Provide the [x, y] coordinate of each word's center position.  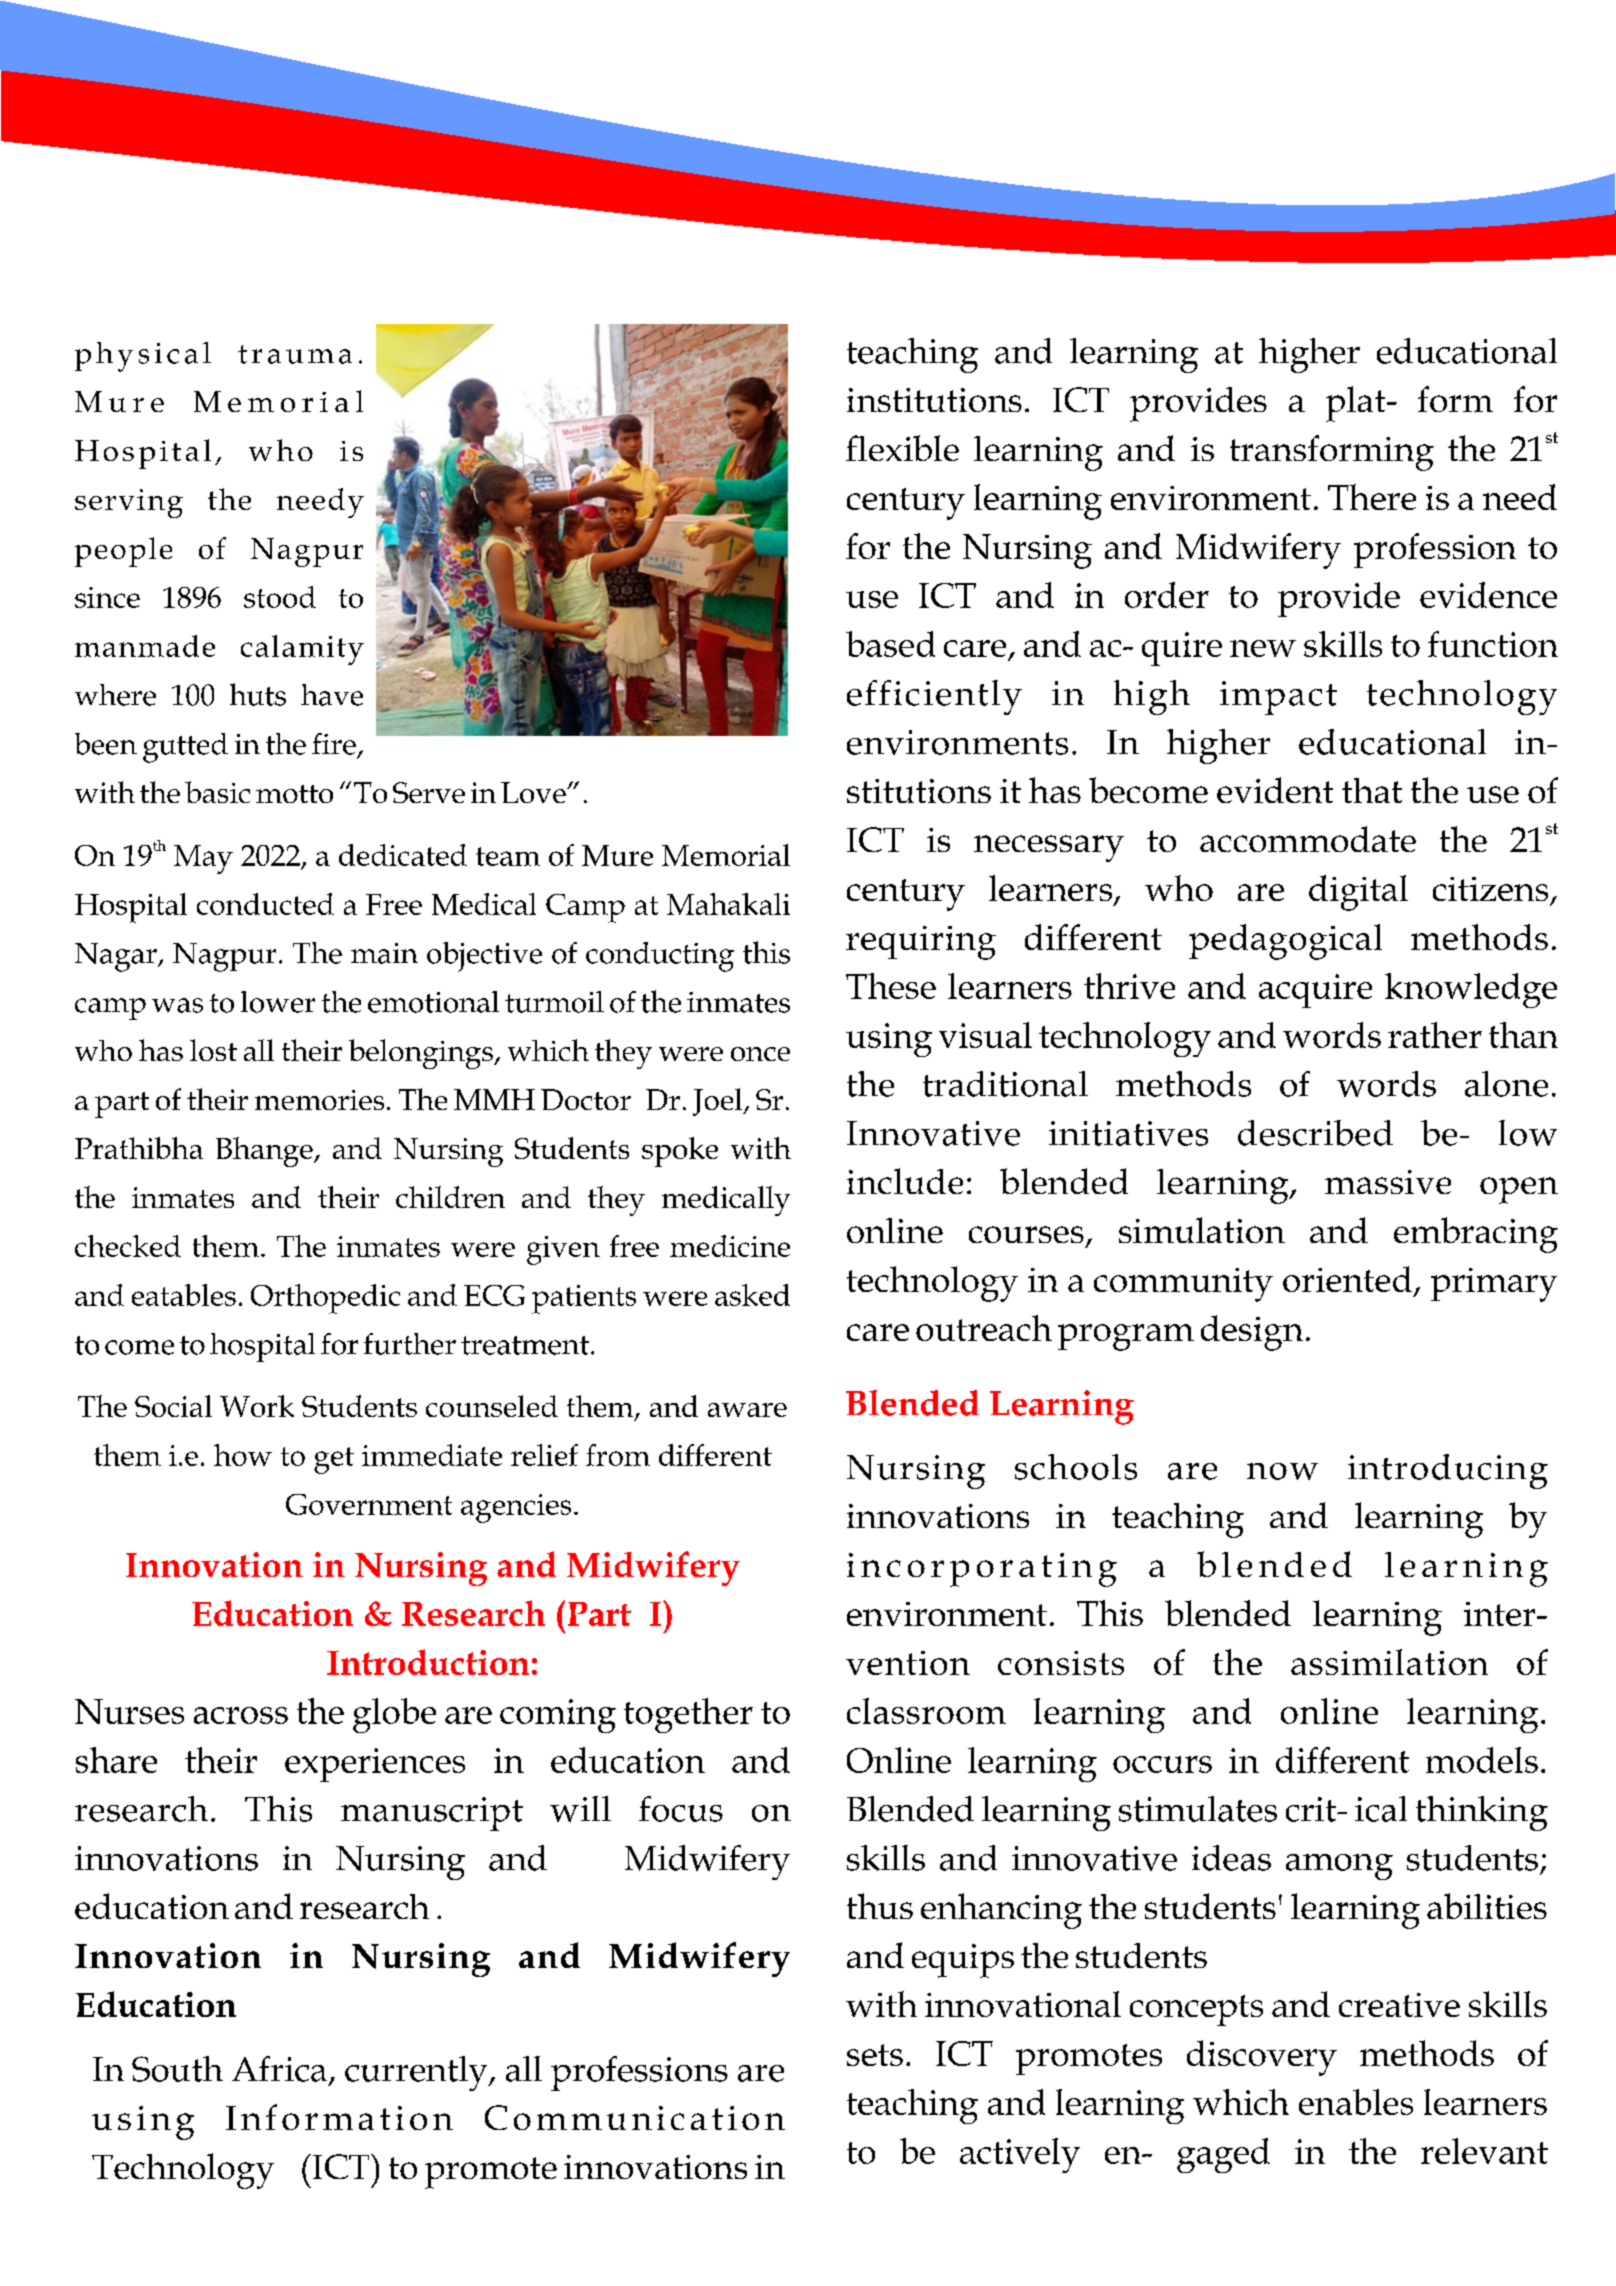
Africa [279, 2069]
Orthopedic [325, 1299]
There [1372, 497]
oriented [1347, 1279]
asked [752, 1295]
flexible [902, 448]
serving [129, 503]
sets [875, 2055]
